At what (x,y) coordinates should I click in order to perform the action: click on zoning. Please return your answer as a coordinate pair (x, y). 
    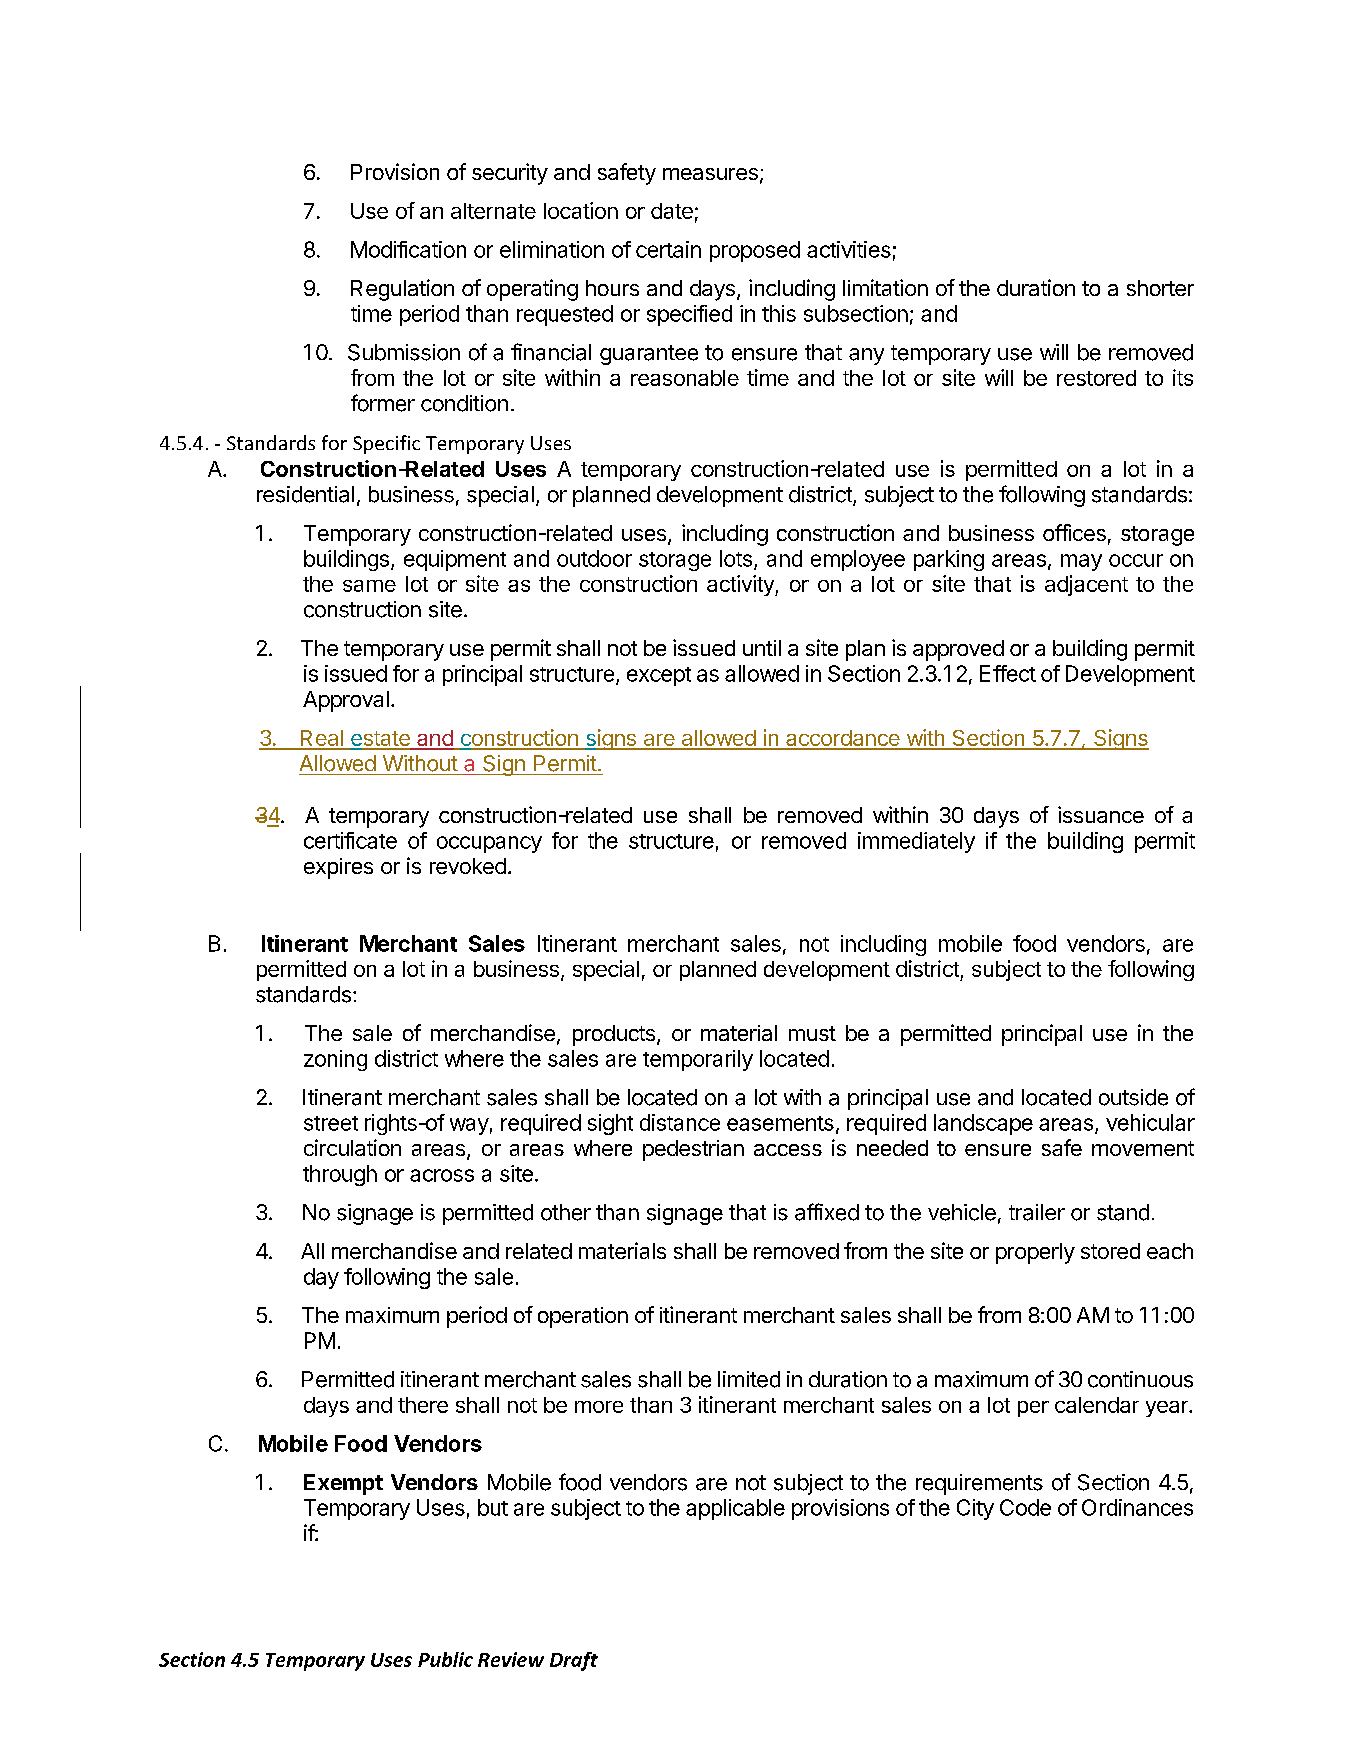
    Looking at the image, I should click on (335, 1060).
